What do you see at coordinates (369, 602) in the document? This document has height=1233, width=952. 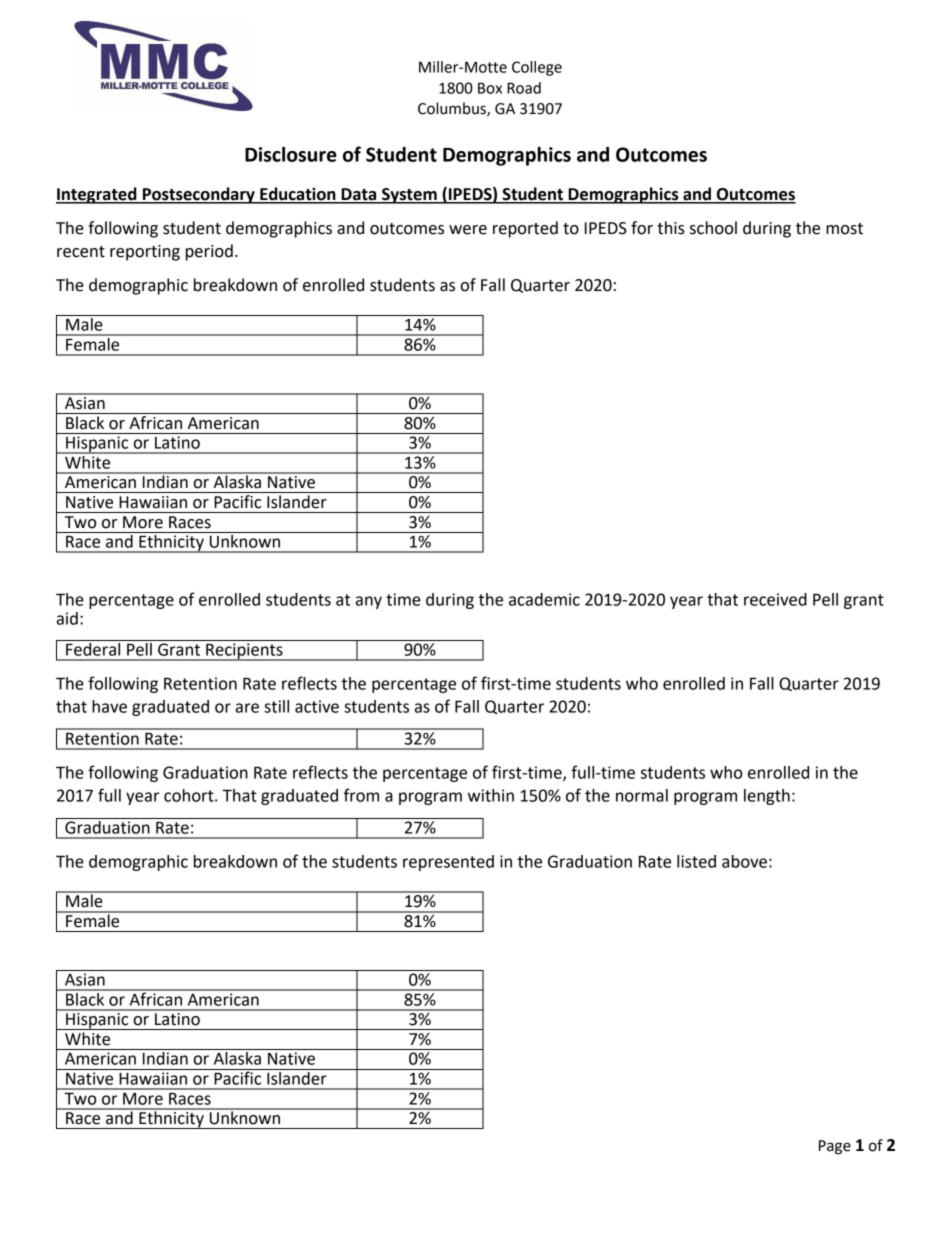 I see `any` at bounding box center [369, 602].
